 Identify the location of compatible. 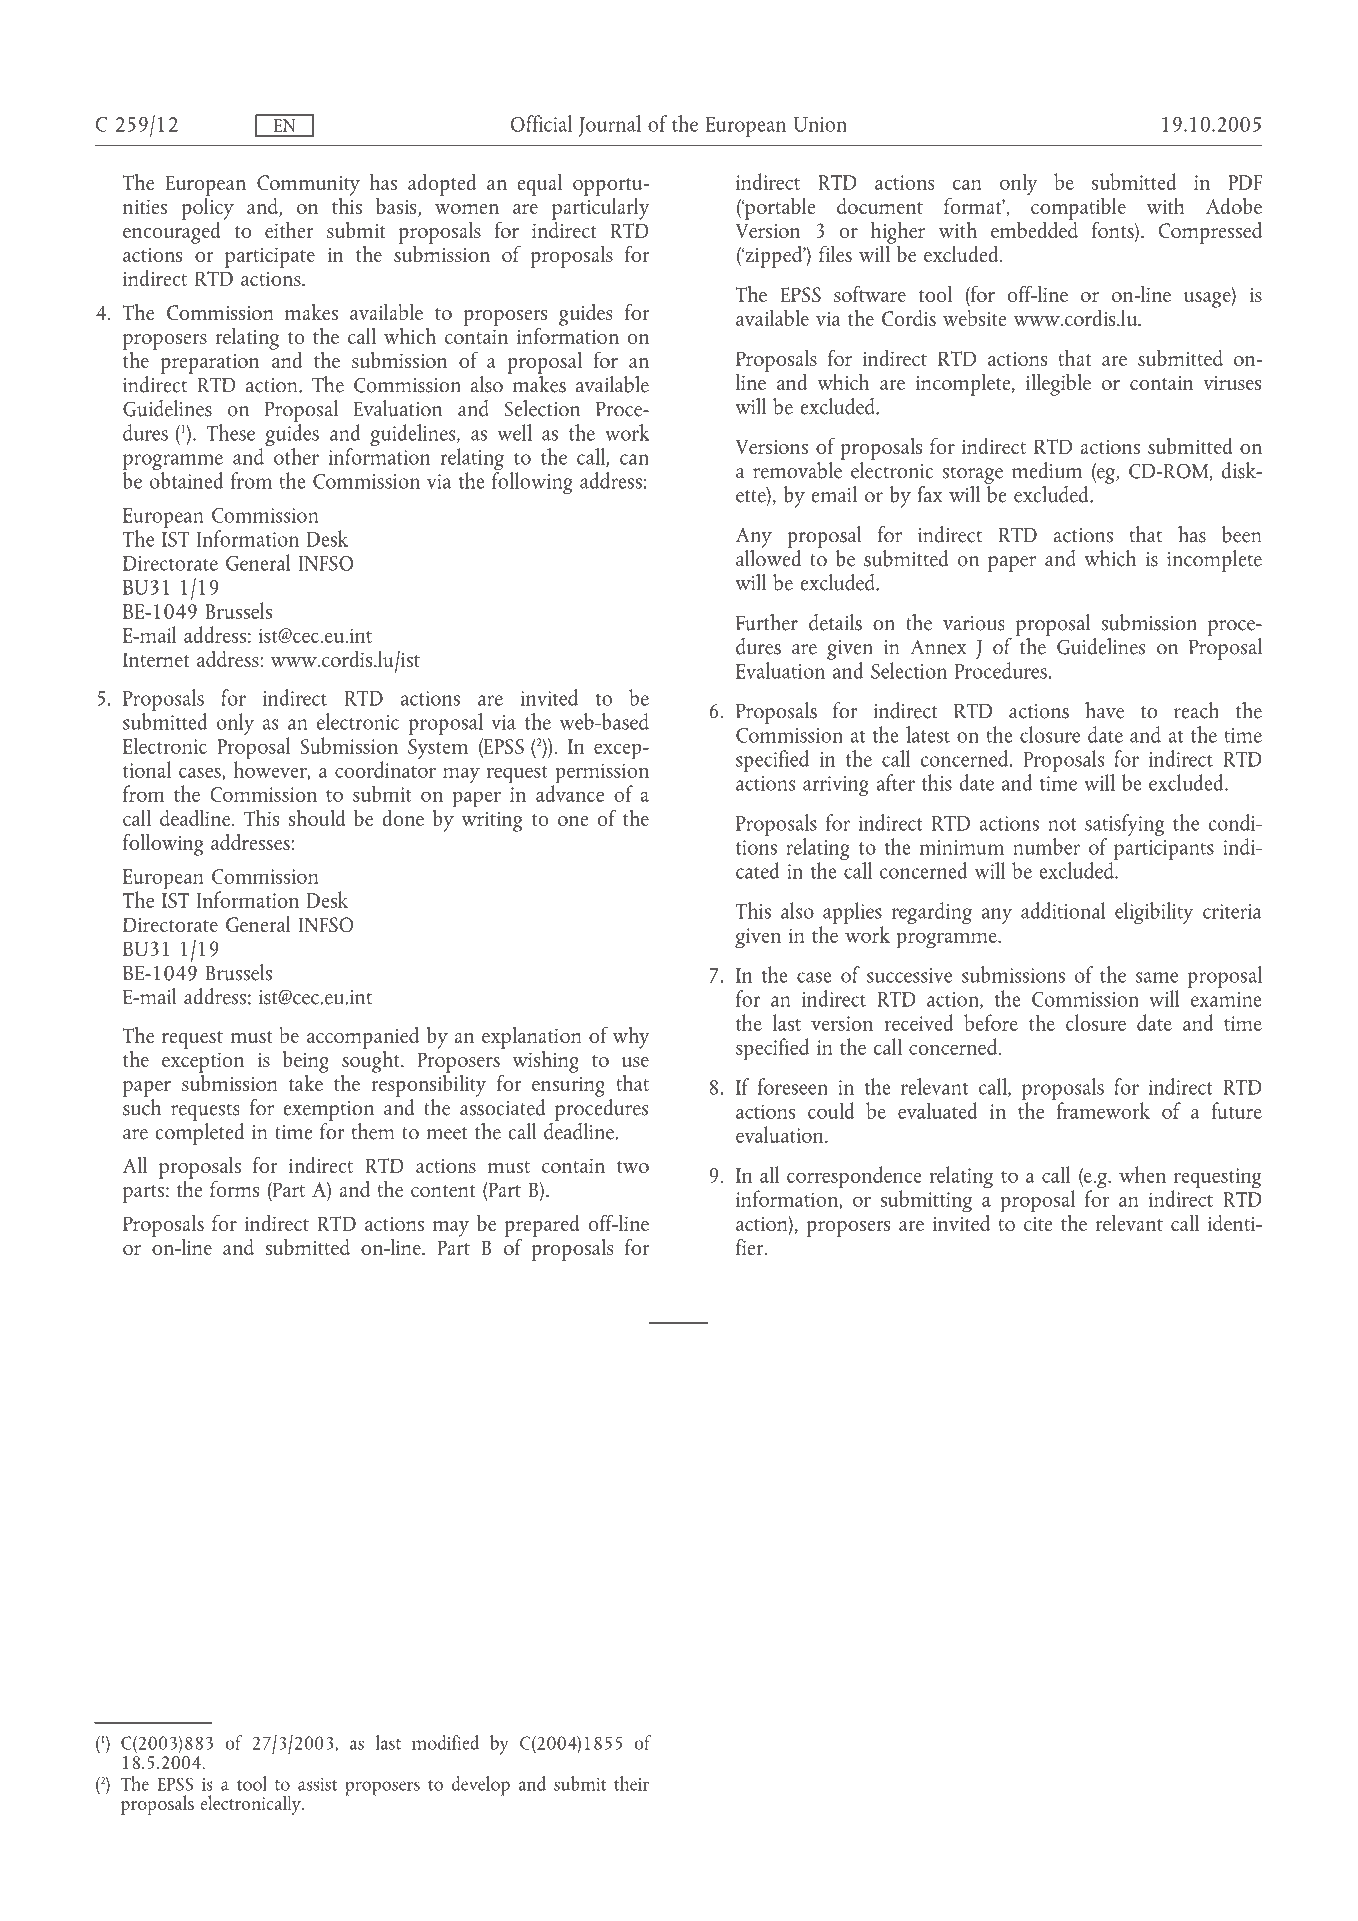
(1078, 209).
